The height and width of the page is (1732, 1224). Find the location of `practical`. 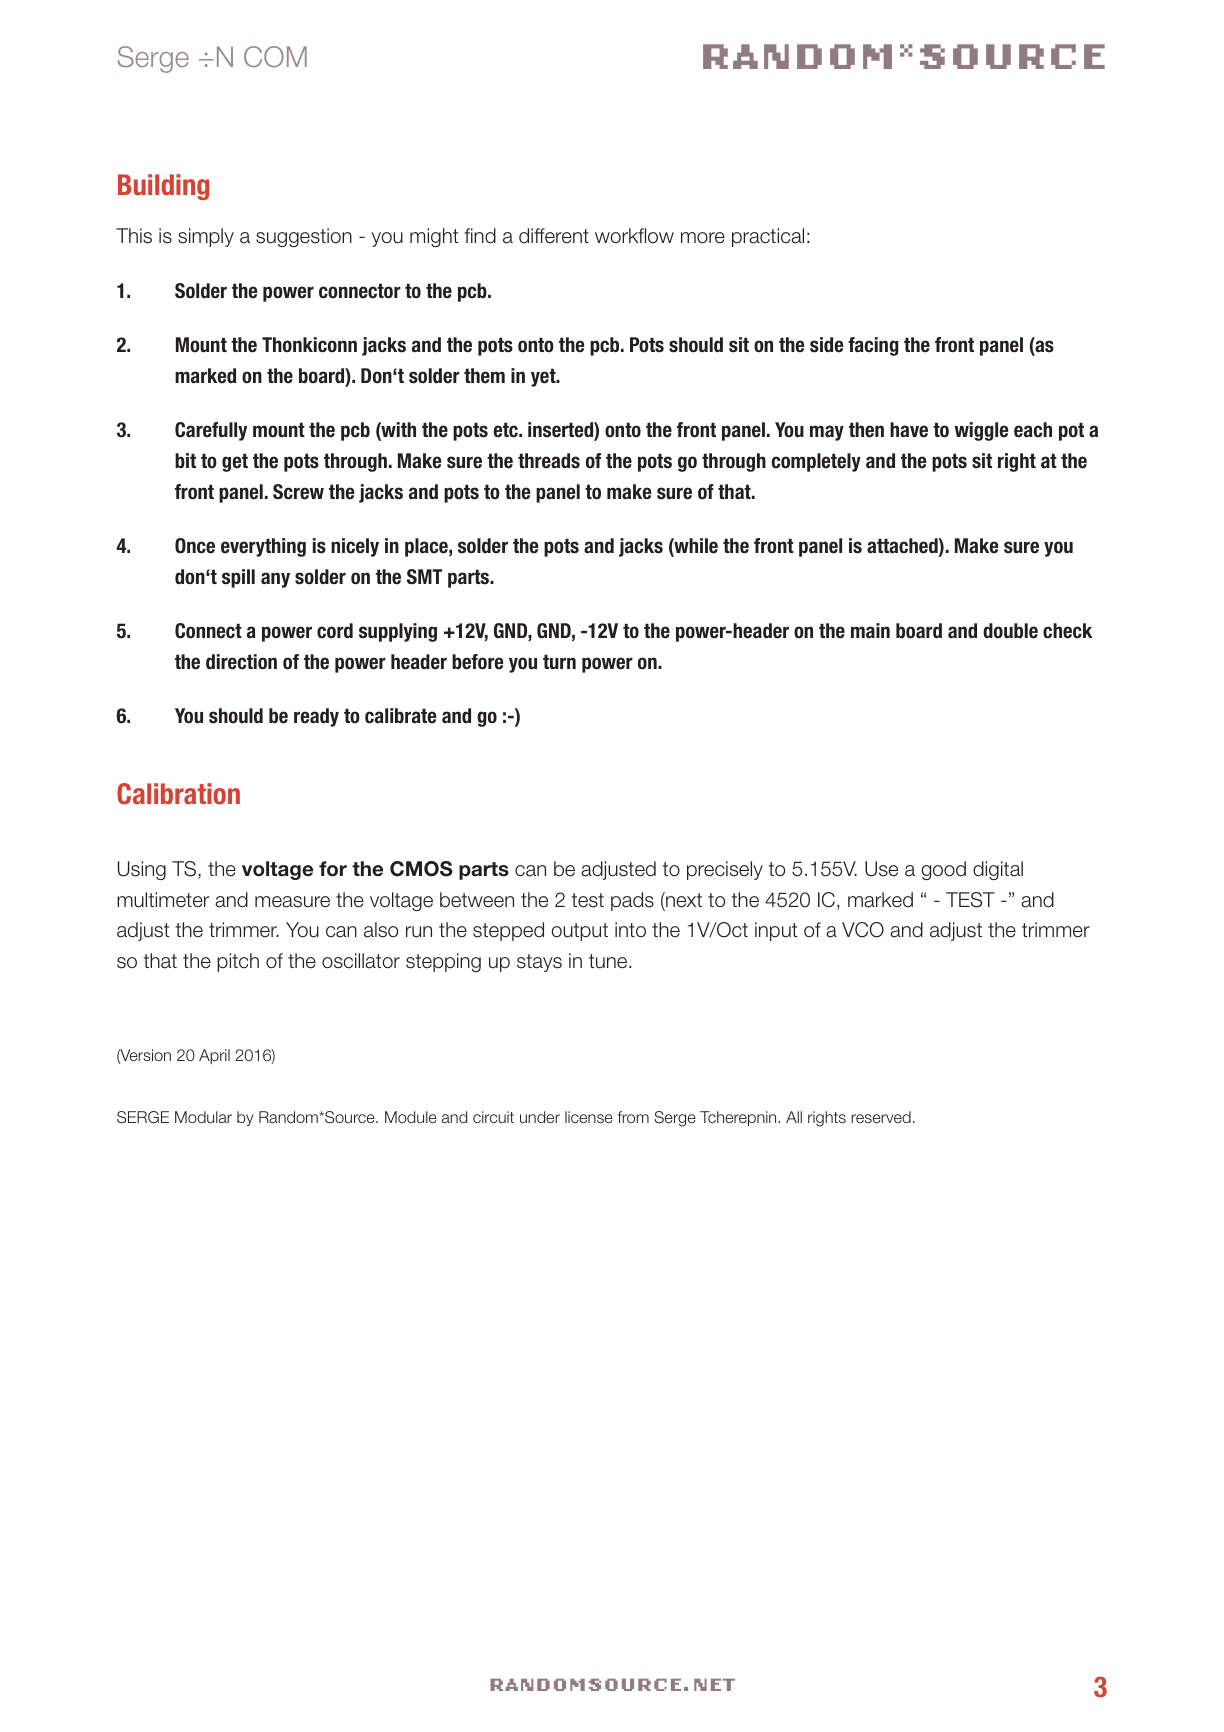

practical is located at coordinates (768, 237).
